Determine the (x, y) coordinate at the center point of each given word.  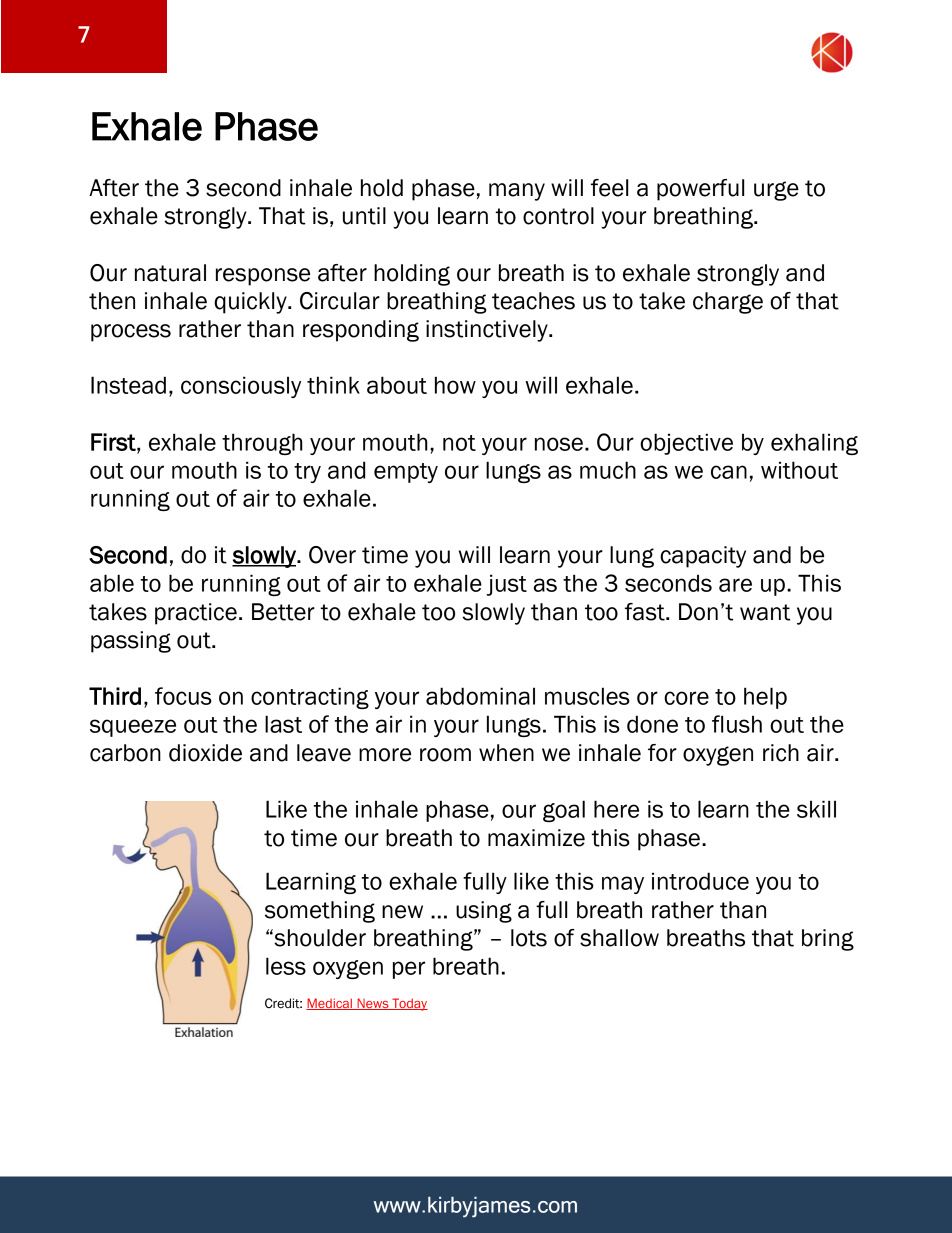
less (286, 966)
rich (781, 753)
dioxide (205, 753)
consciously (241, 387)
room (445, 755)
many (517, 192)
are (735, 585)
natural (170, 273)
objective (686, 444)
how (455, 385)
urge (776, 191)
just (507, 585)
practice (196, 614)
